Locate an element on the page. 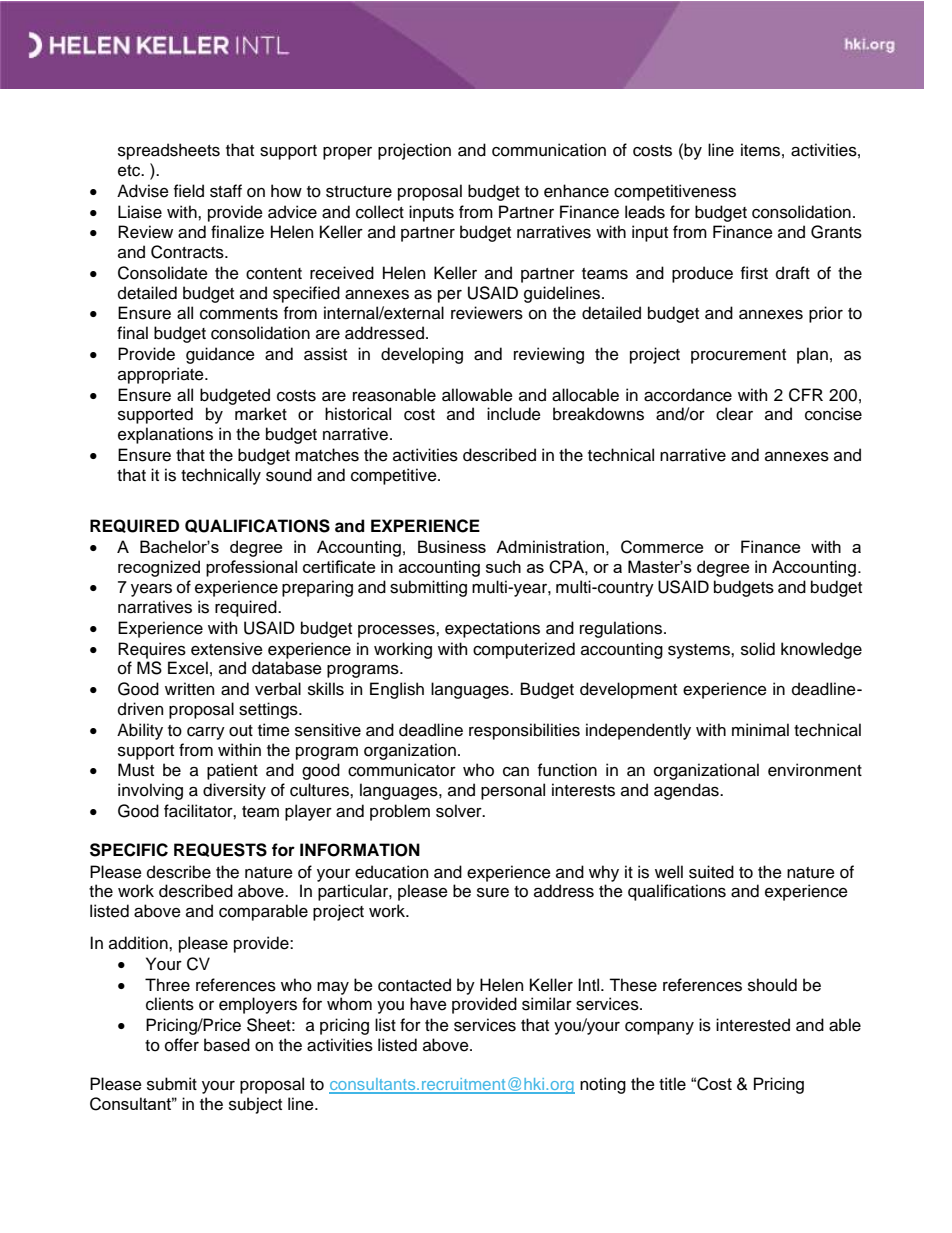 The image size is (952, 1233). expectations is located at coordinates (492, 629).
